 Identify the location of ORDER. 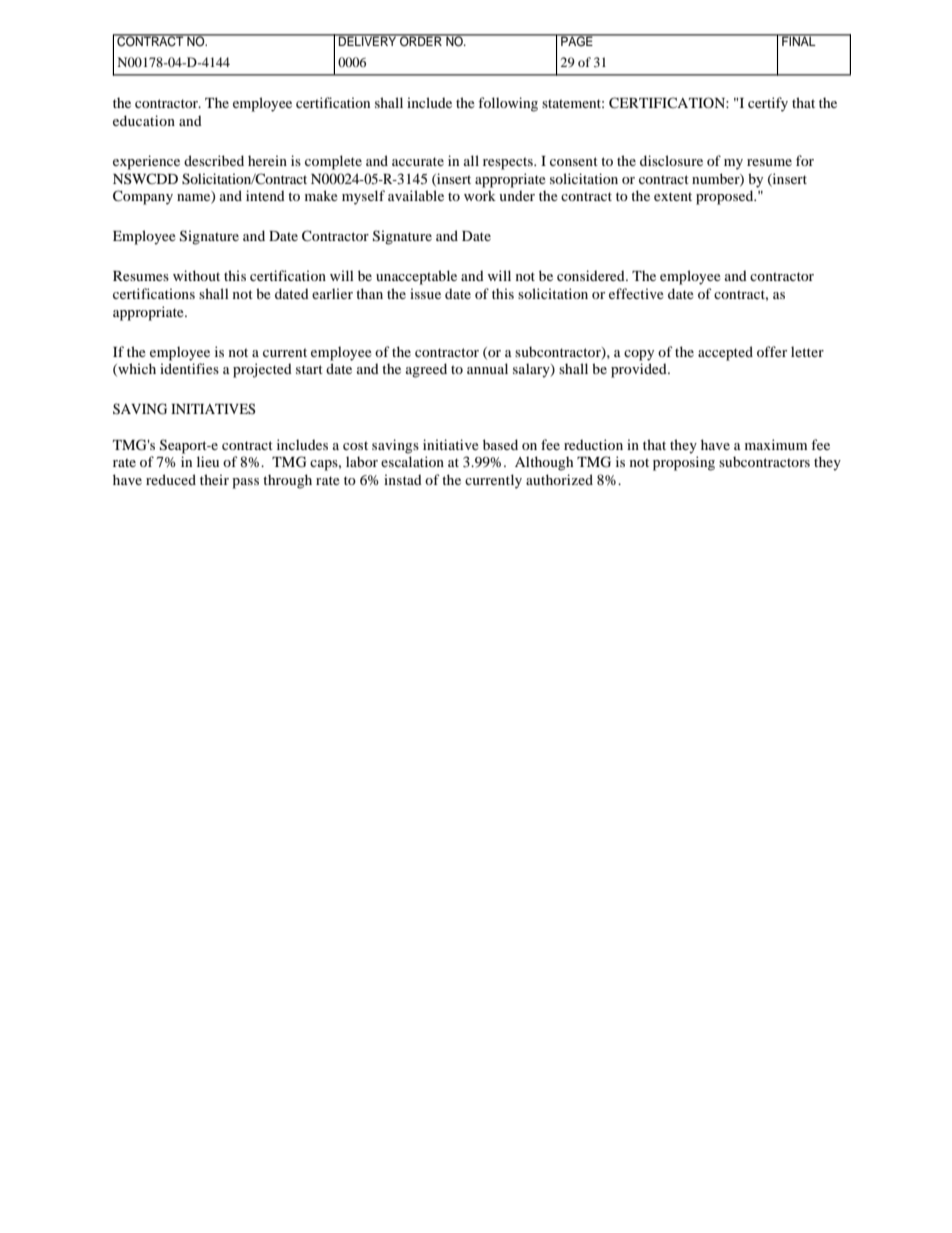
(421, 40).
